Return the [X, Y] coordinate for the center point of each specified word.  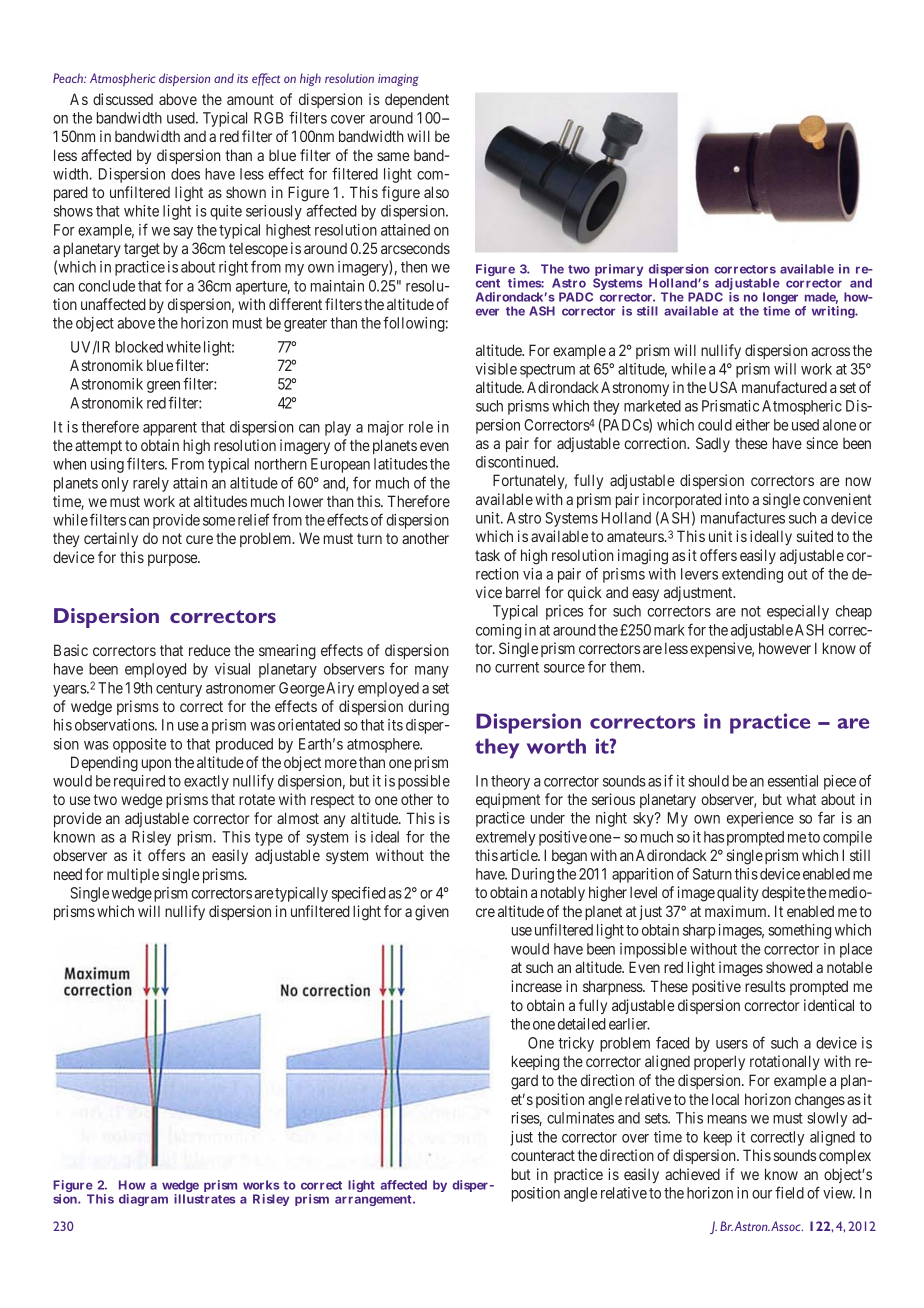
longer [780, 299]
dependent [417, 100]
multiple [133, 875]
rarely [151, 484]
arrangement [374, 1200]
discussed [123, 99]
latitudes [401, 464]
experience [760, 819]
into [737, 499]
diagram [143, 1200]
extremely [506, 838]
